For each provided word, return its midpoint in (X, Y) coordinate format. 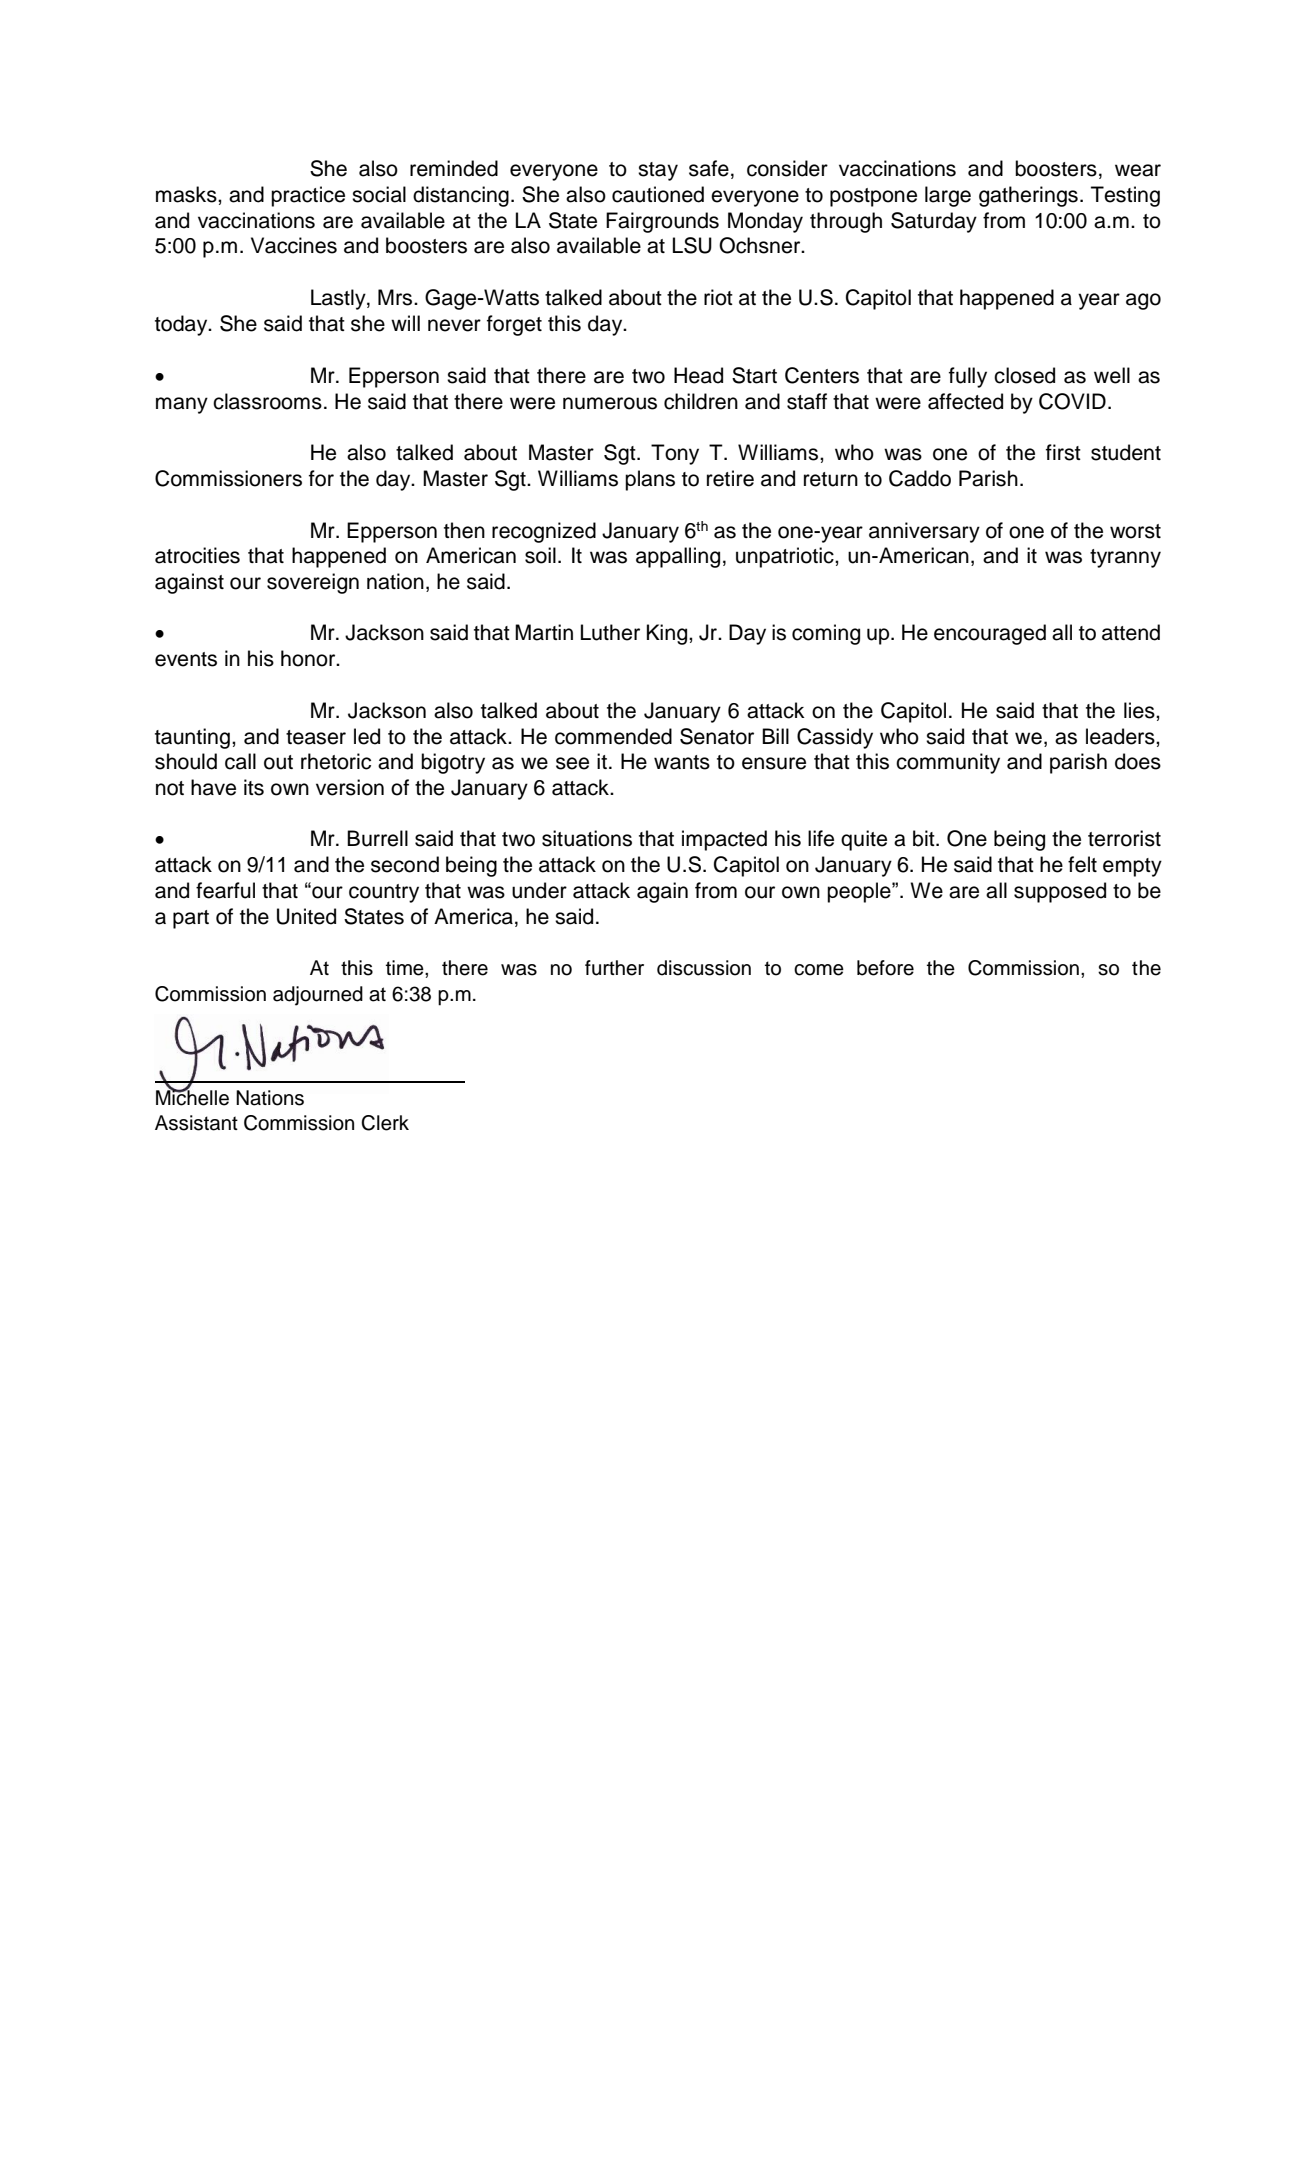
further (614, 968)
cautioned (658, 194)
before (885, 968)
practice (308, 196)
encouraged (990, 634)
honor (309, 658)
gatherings (1028, 196)
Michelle (192, 1096)
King (668, 634)
